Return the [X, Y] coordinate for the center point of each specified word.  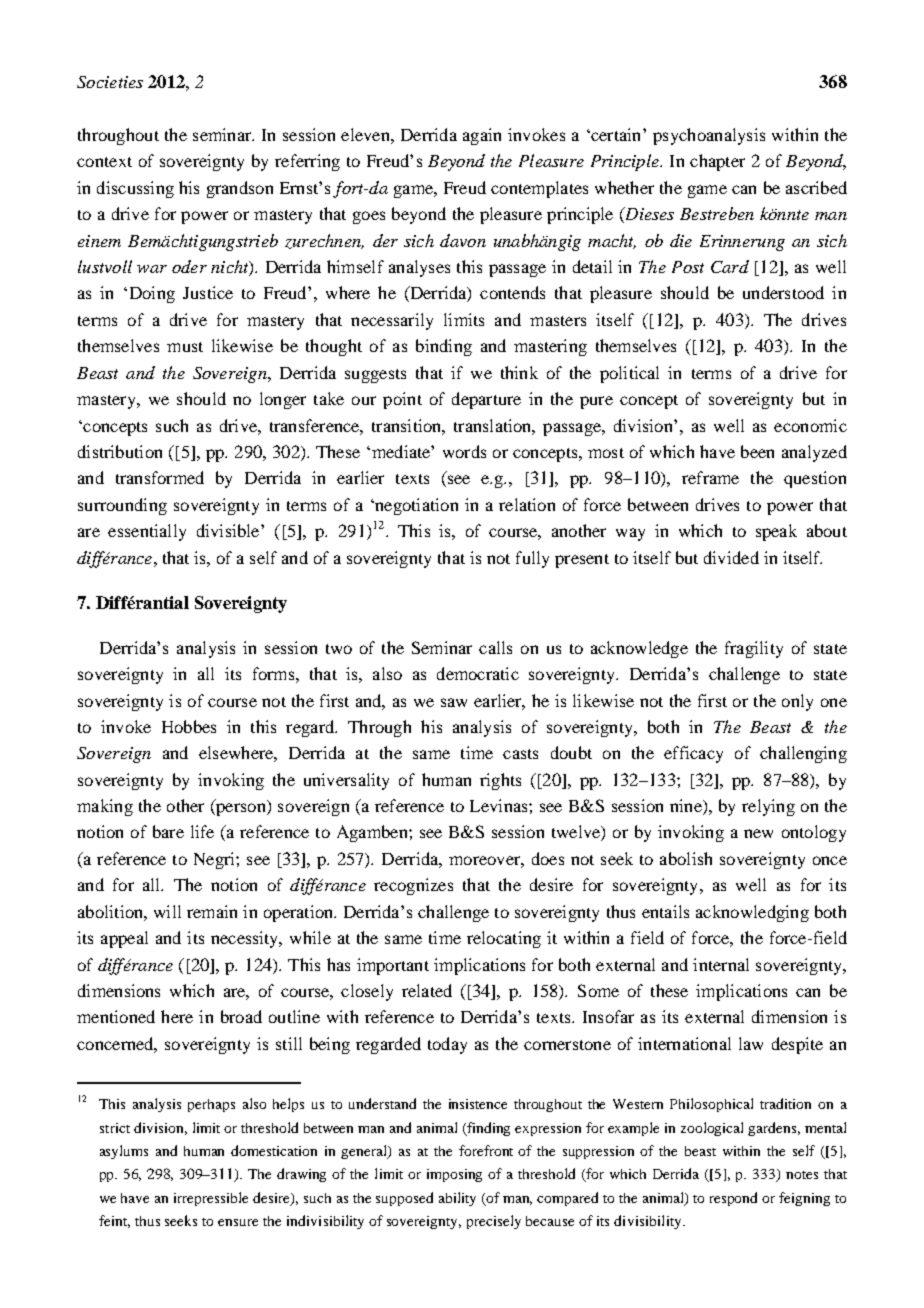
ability [457, 1199]
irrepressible [211, 1199]
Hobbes [189, 726]
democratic [478, 673]
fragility [754, 649]
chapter [717, 162]
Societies [110, 82]
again [482, 136]
